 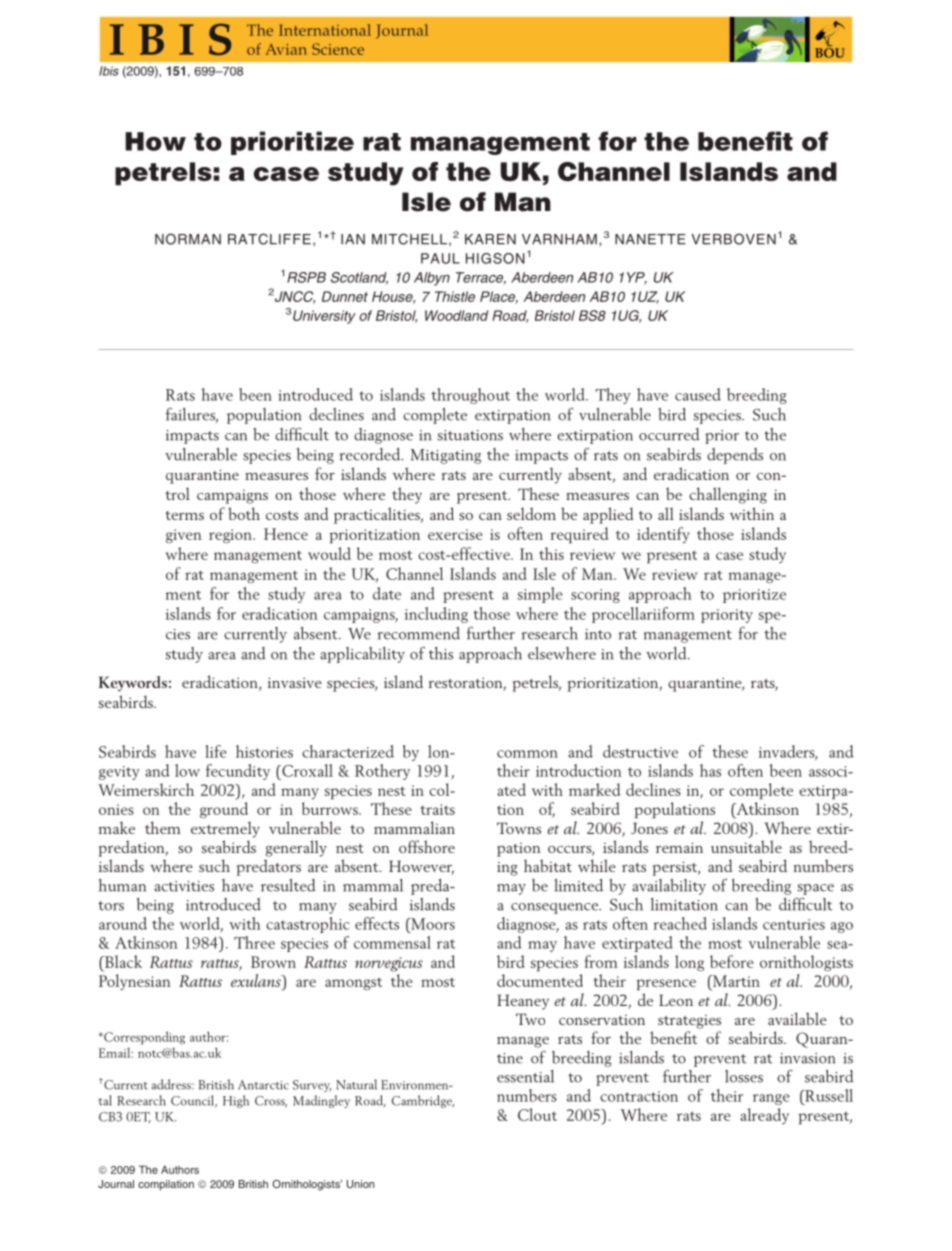 What do you see at coordinates (236, 1101) in the screenshot?
I see `High` at bounding box center [236, 1101].
